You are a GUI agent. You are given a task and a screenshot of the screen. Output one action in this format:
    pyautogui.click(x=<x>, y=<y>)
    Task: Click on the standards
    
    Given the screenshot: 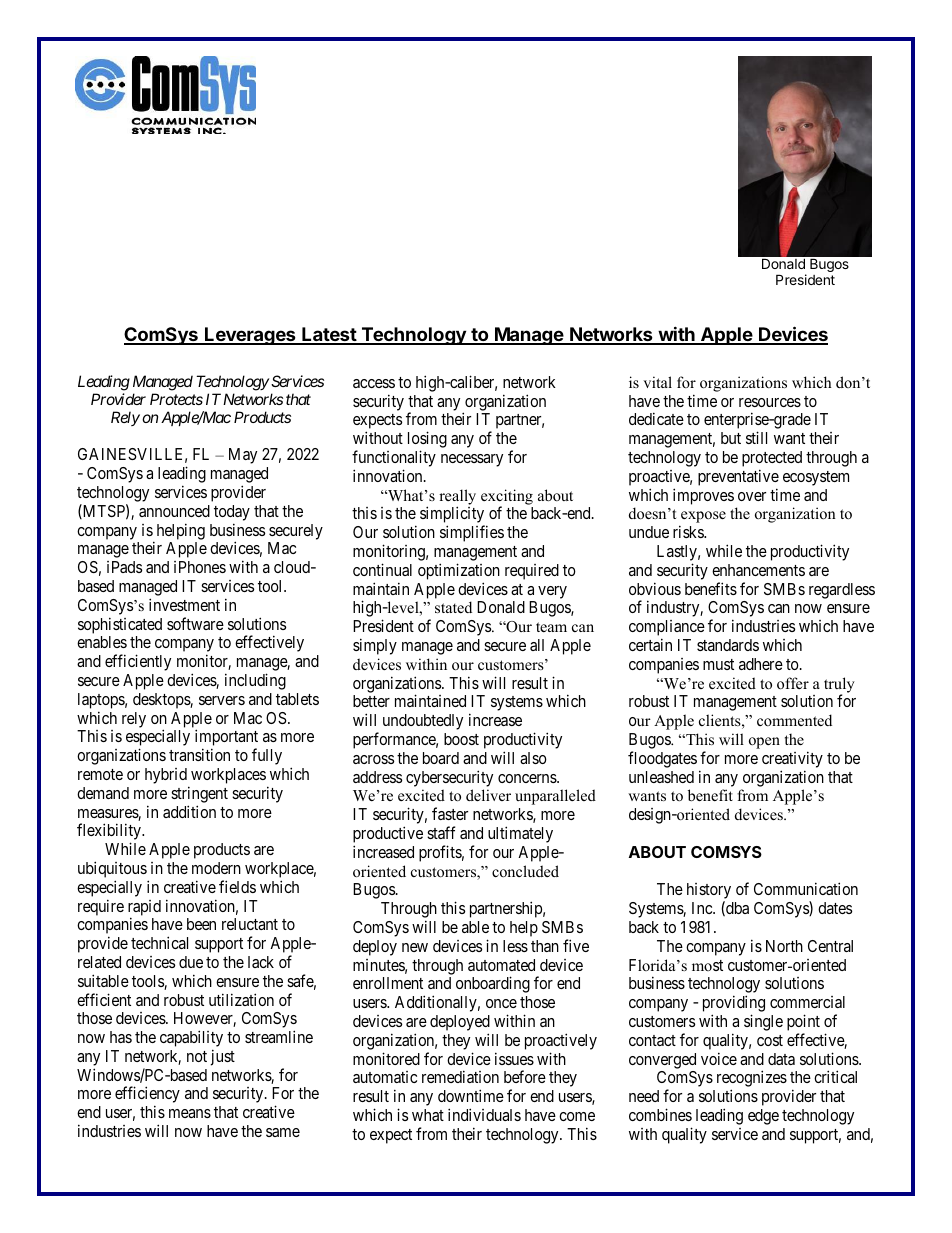 What is the action you would take?
    pyautogui.click(x=728, y=645)
